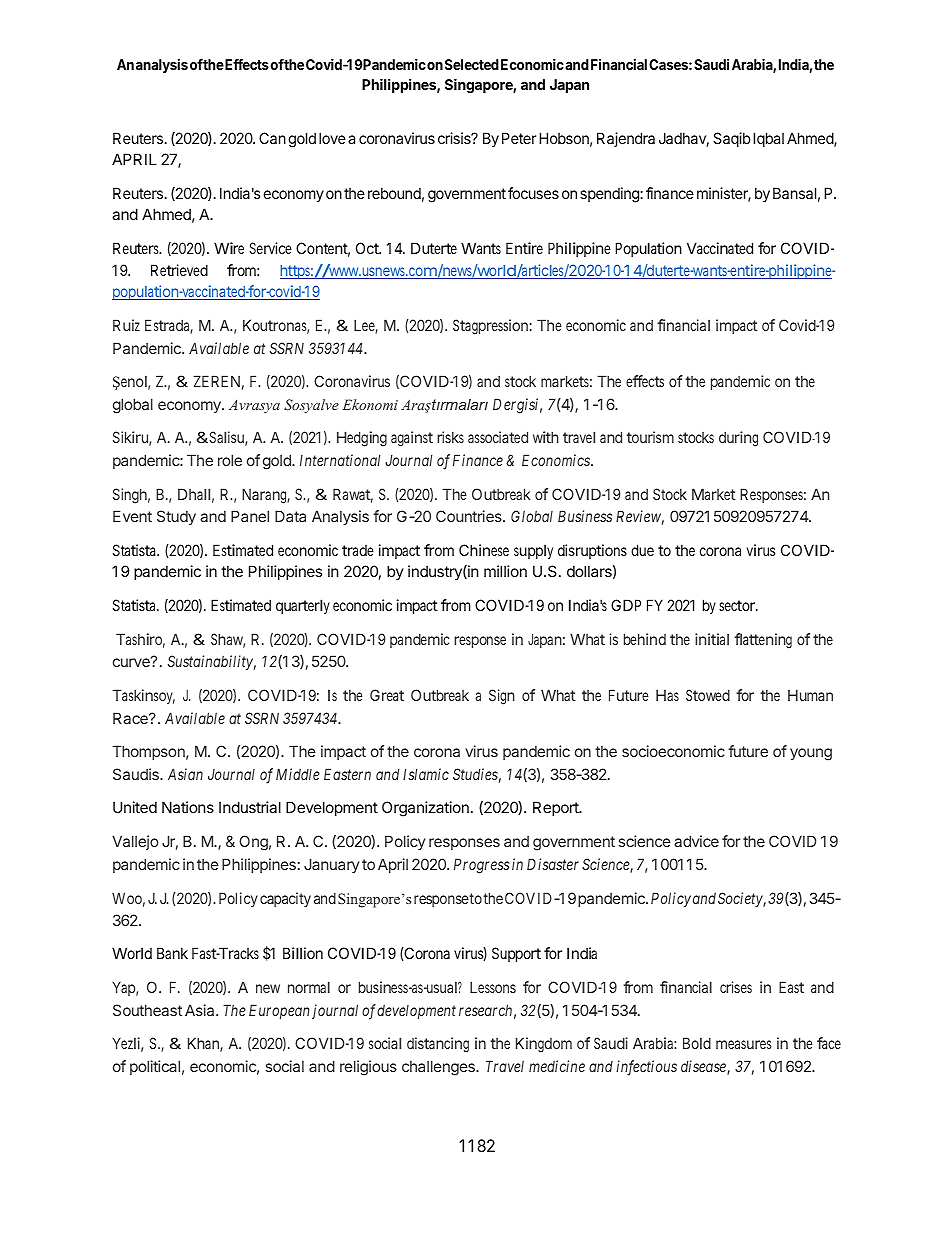  Describe the element at coordinates (743, 1044) in the document. I see `measures` at that location.
